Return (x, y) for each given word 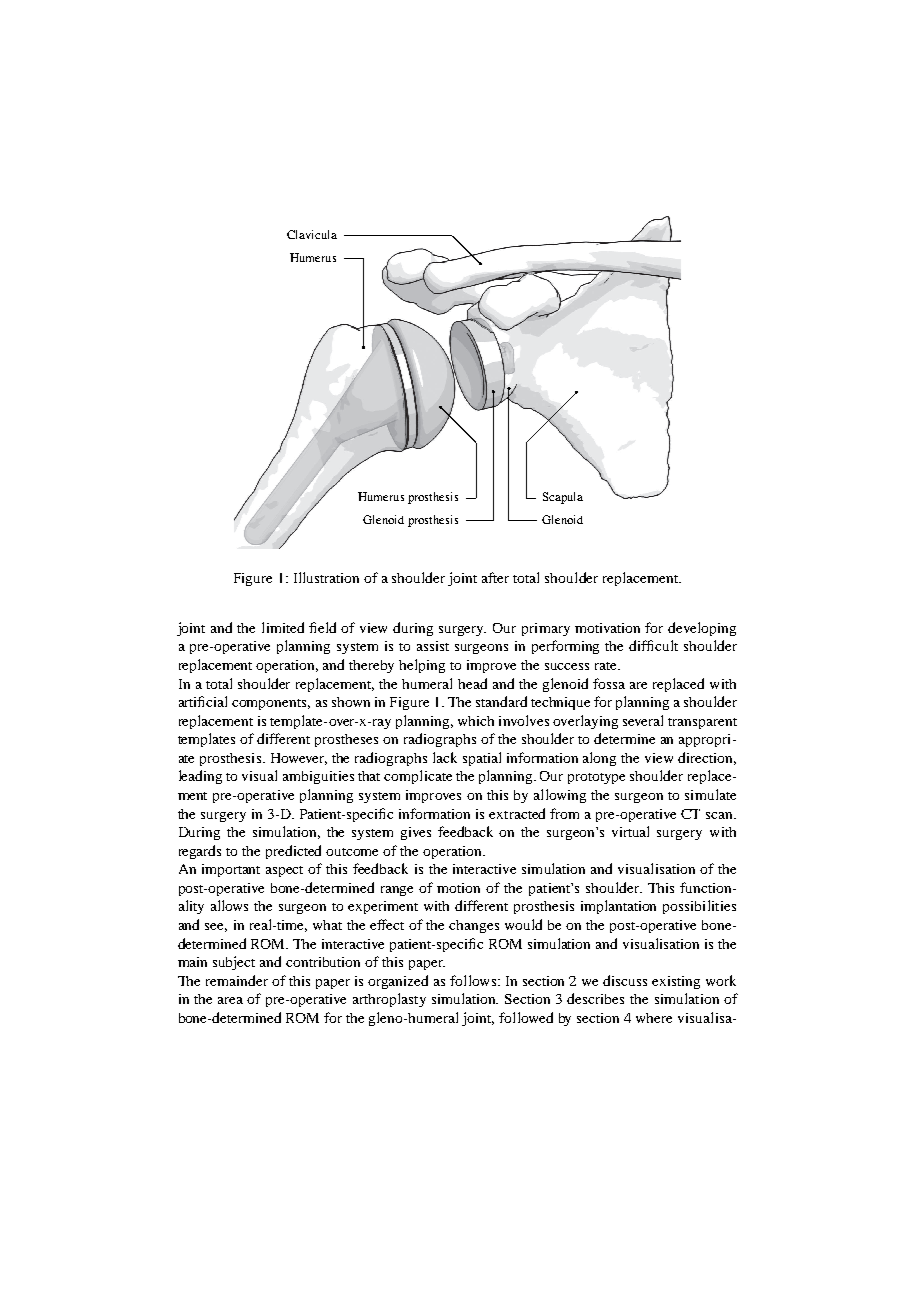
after (495, 577)
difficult (653, 645)
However (299, 759)
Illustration (326, 577)
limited (283, 627)
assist (433, 646)
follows (473, 980)
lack (445, 757)
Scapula (563, 498)
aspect (284, 871)
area (230, 1000)
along (599, 759)
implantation (618, 907)
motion (458, 888)
